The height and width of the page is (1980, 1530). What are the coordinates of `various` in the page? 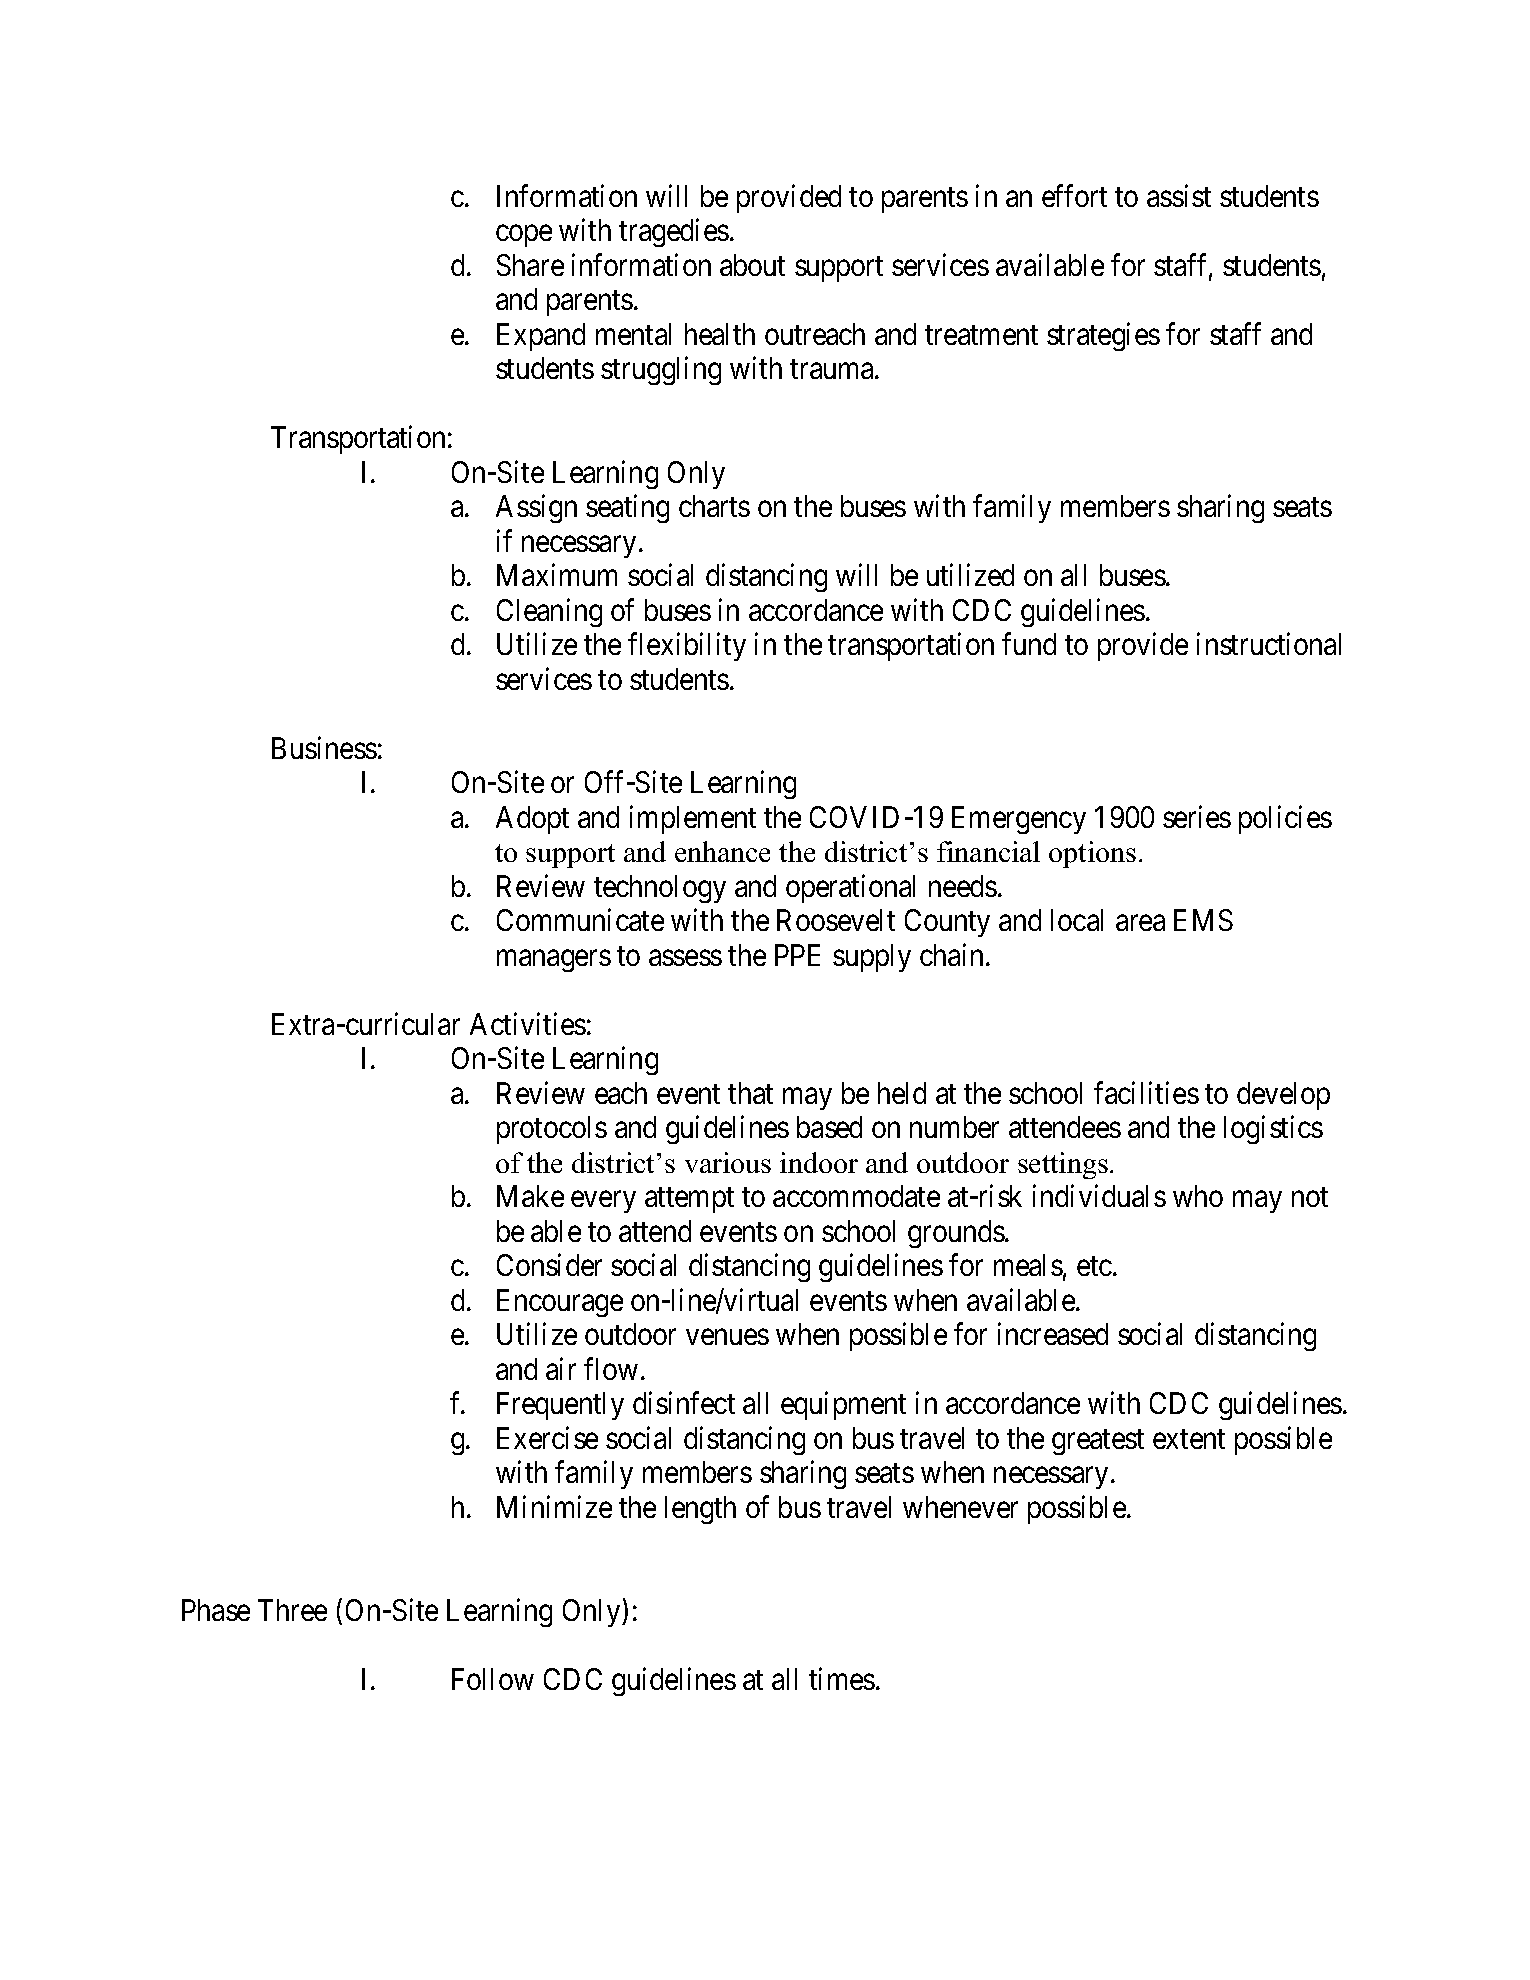 It's located at (728, 1162).
